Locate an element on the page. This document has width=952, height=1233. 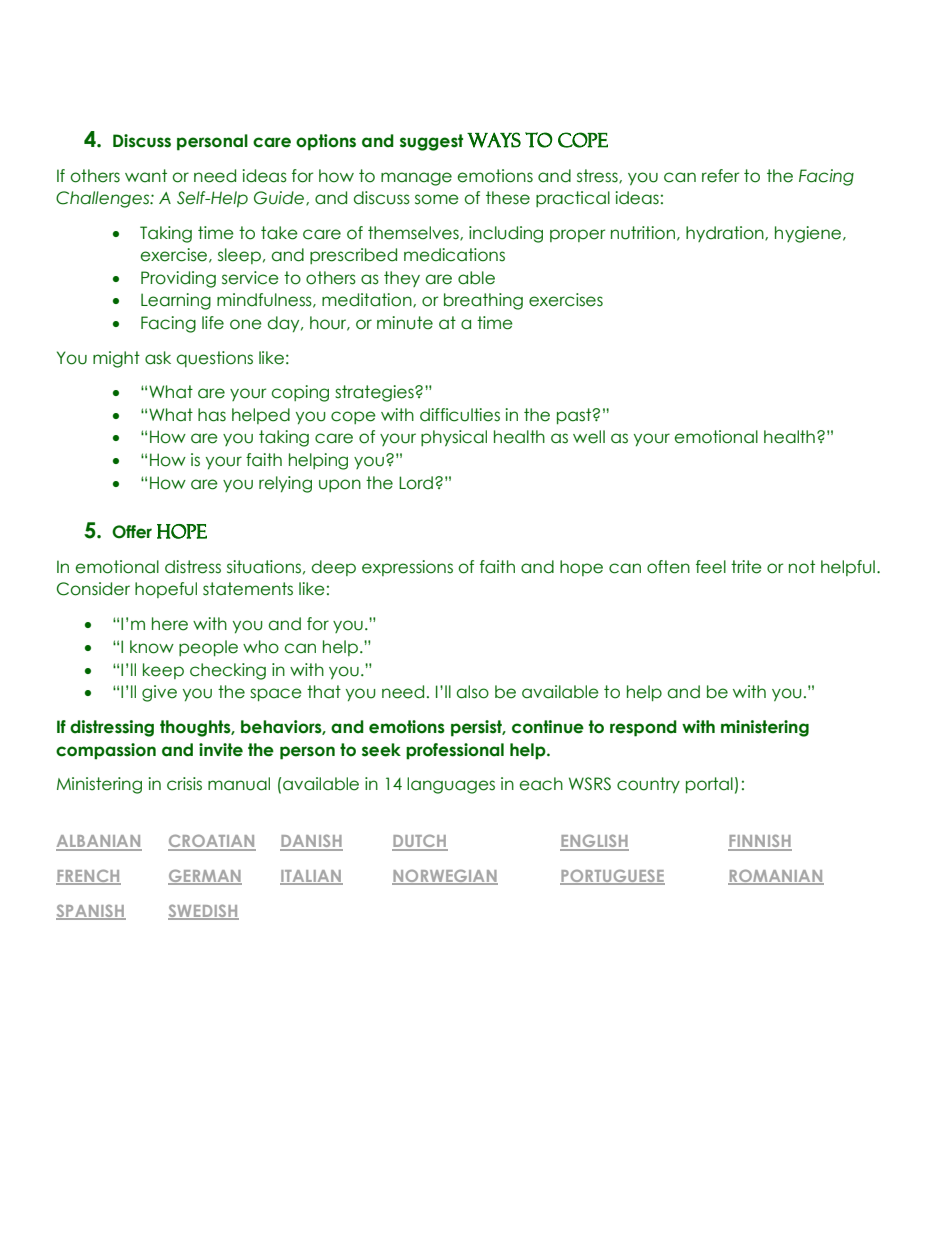
Offer is located at coordinates (132, 532).
